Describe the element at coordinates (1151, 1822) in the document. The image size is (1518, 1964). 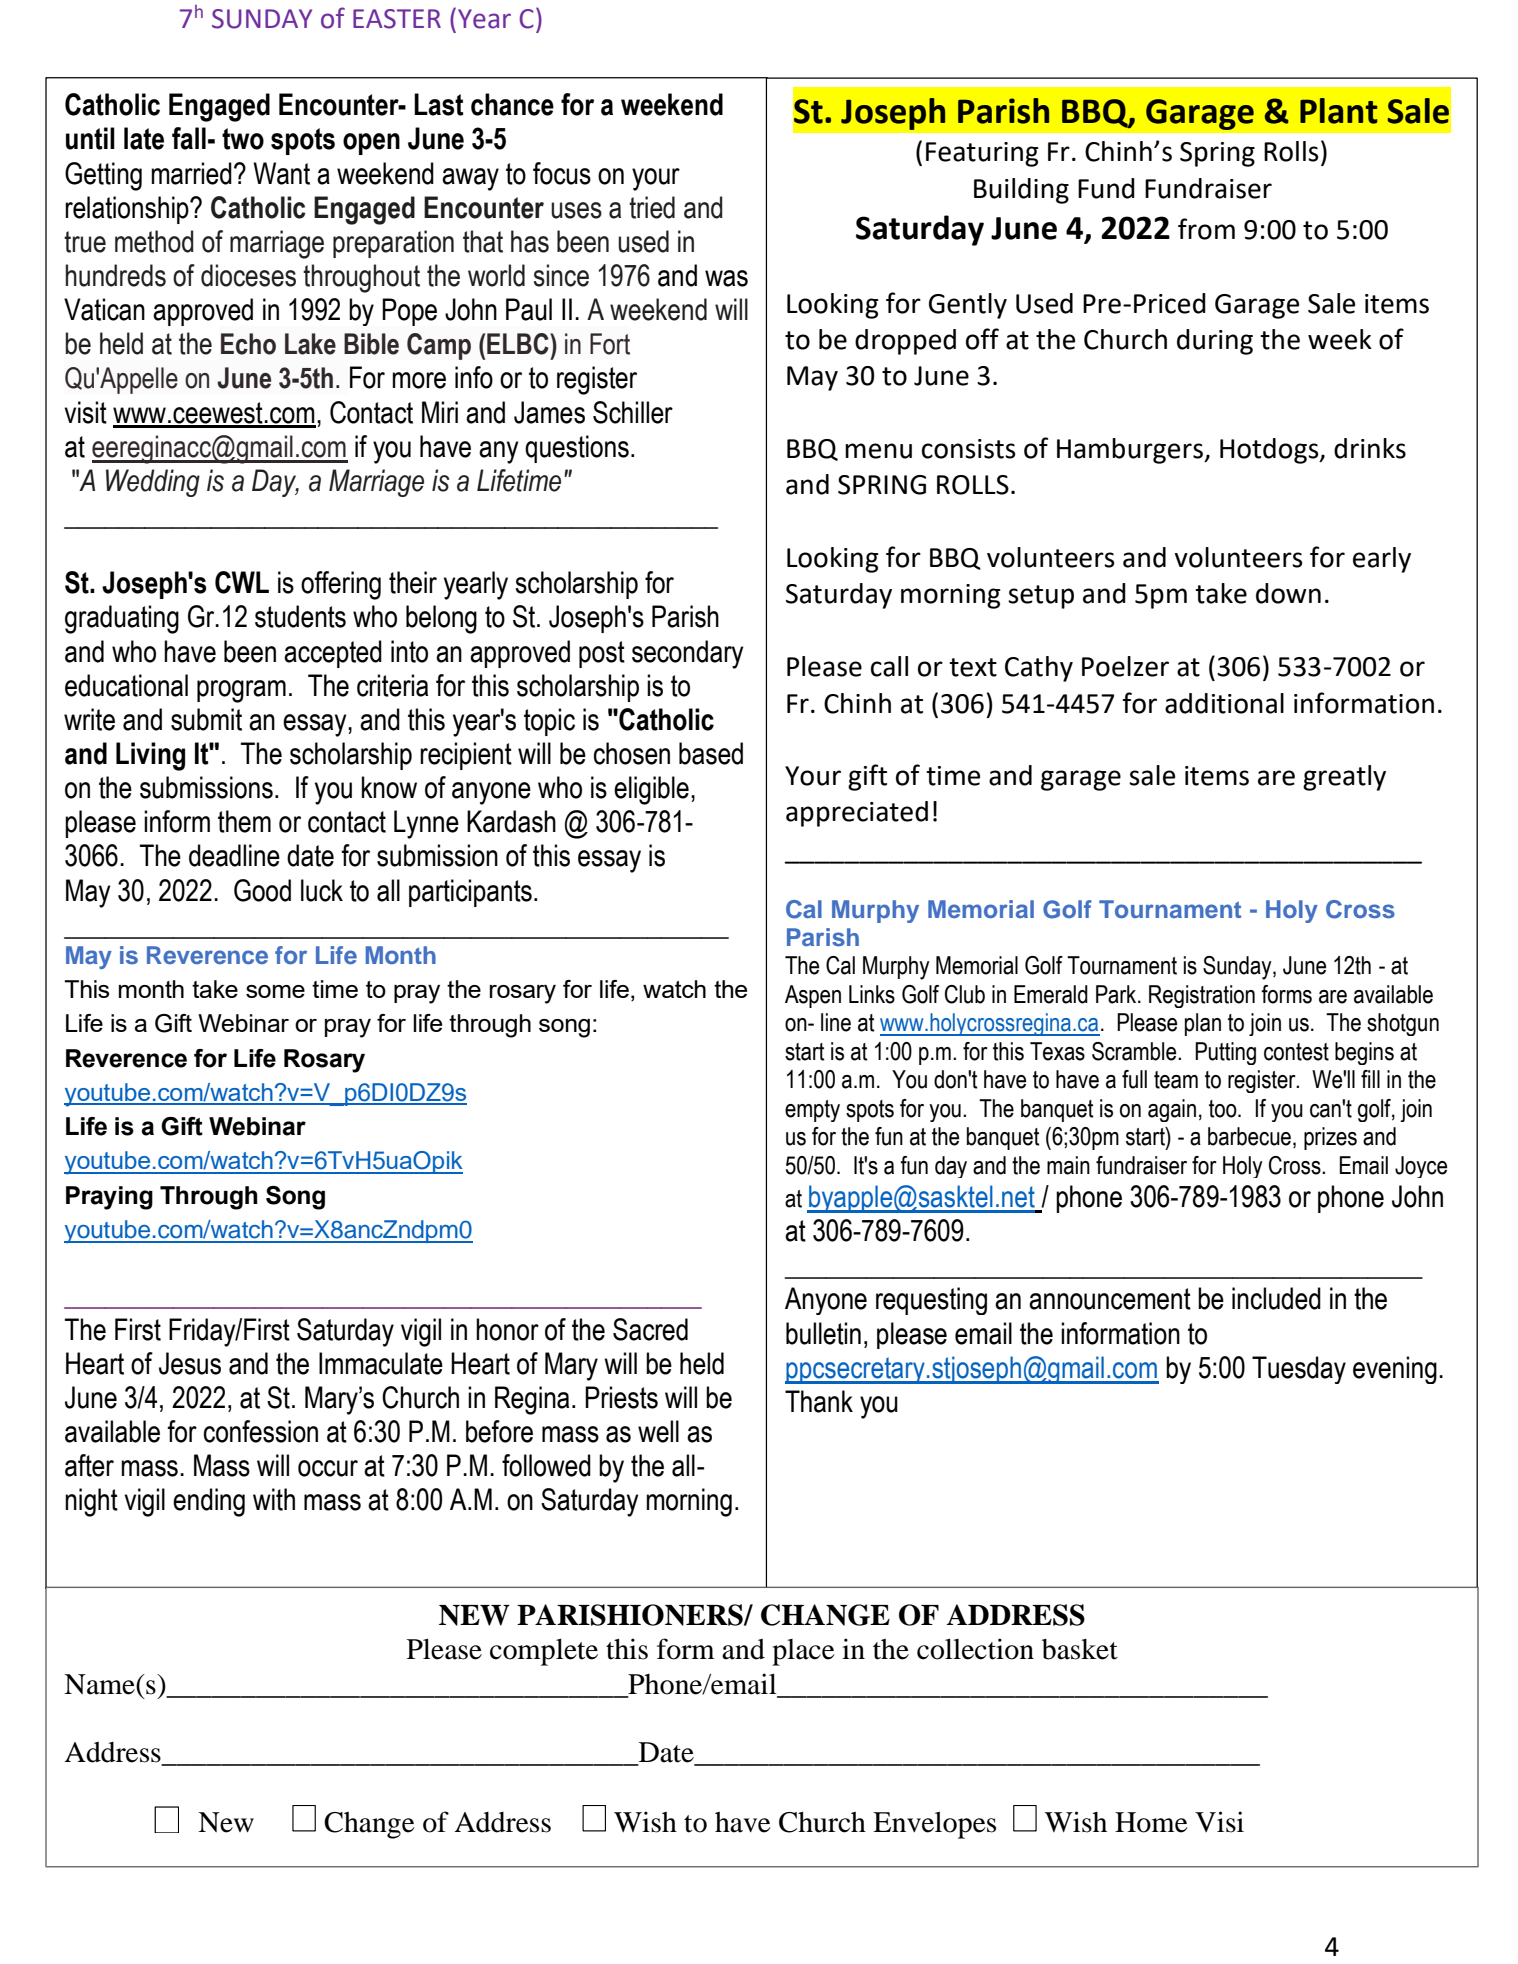
I see `Home` at that location.
